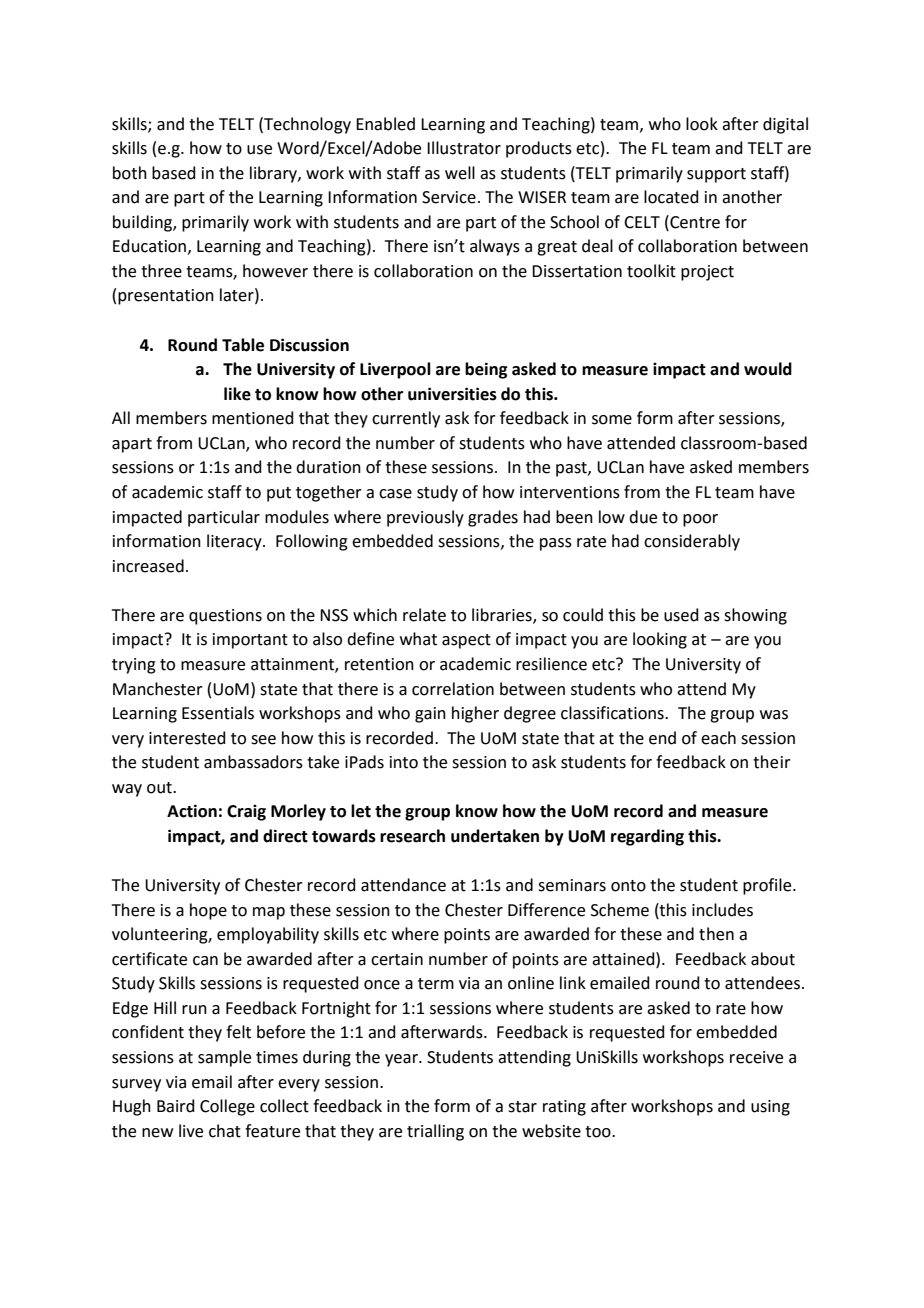 The width and height of the document is (924, 1308). Describe the element at coordinates (716, 175) in the document. I see `support` at that location.
